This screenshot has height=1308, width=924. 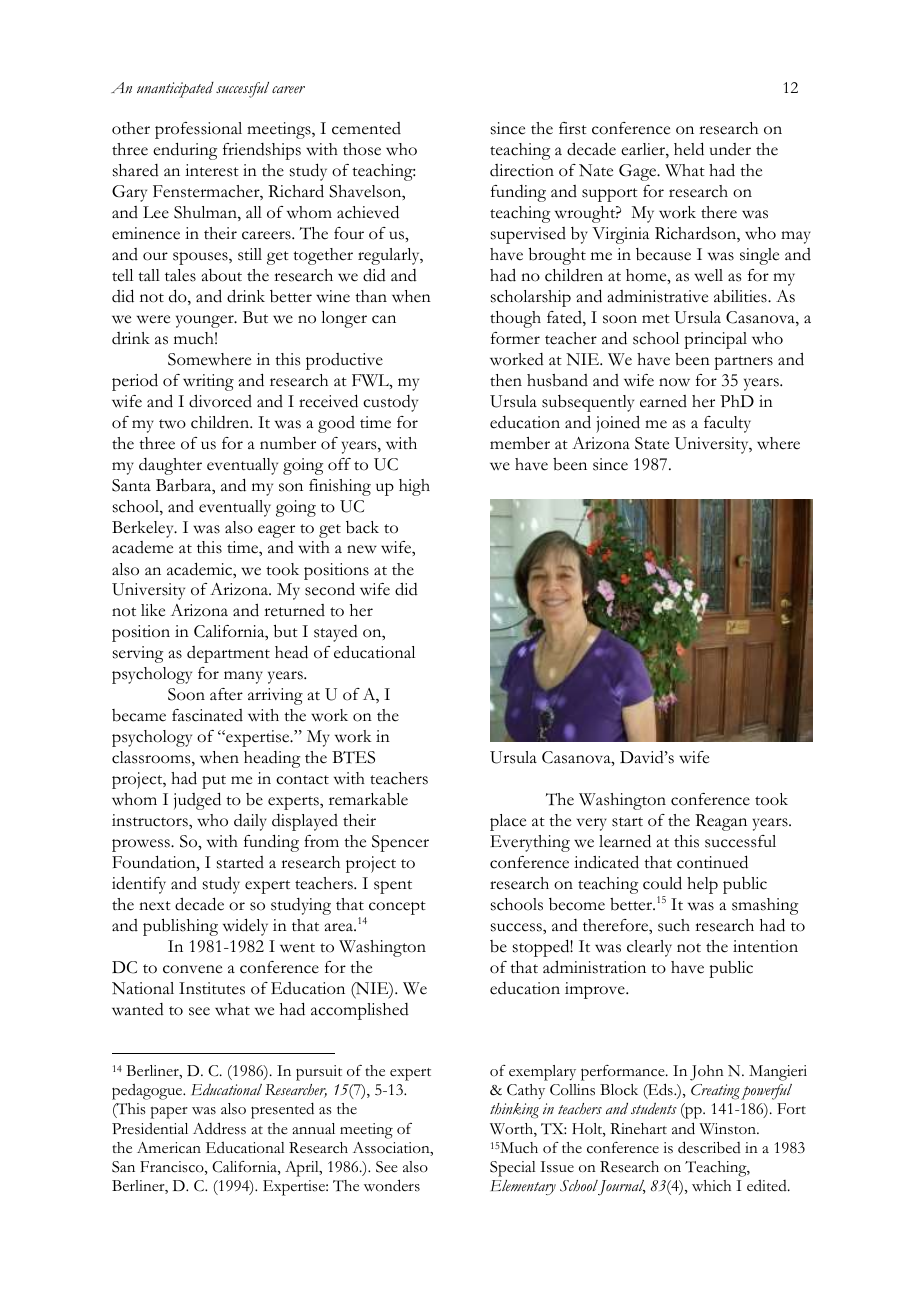 I want to click on professional, so click(x=198, y=130).
